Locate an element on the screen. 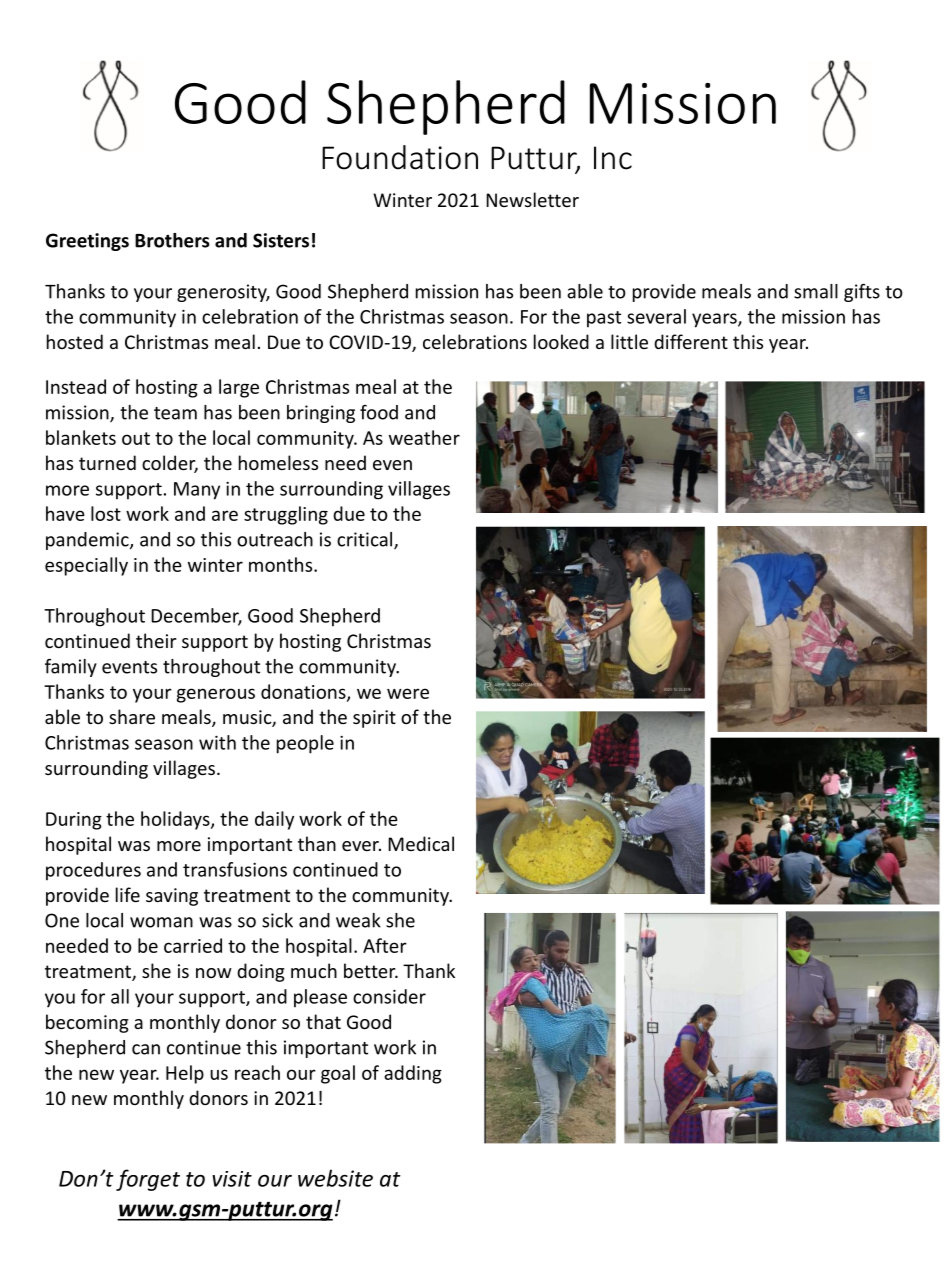  adding is located at coordinates (413, 1074).
